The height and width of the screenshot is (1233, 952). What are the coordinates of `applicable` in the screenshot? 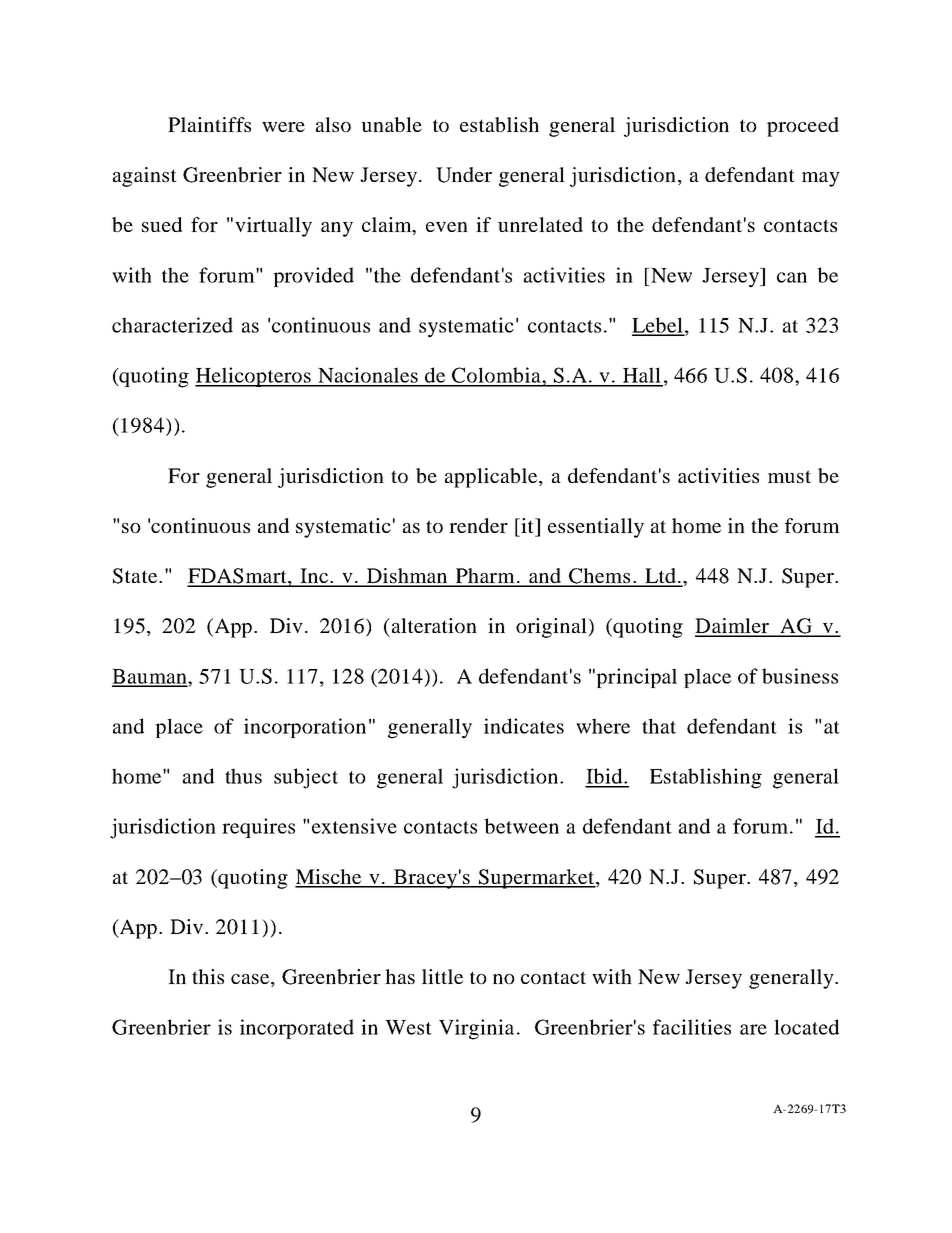 It's located at (492, 478).
